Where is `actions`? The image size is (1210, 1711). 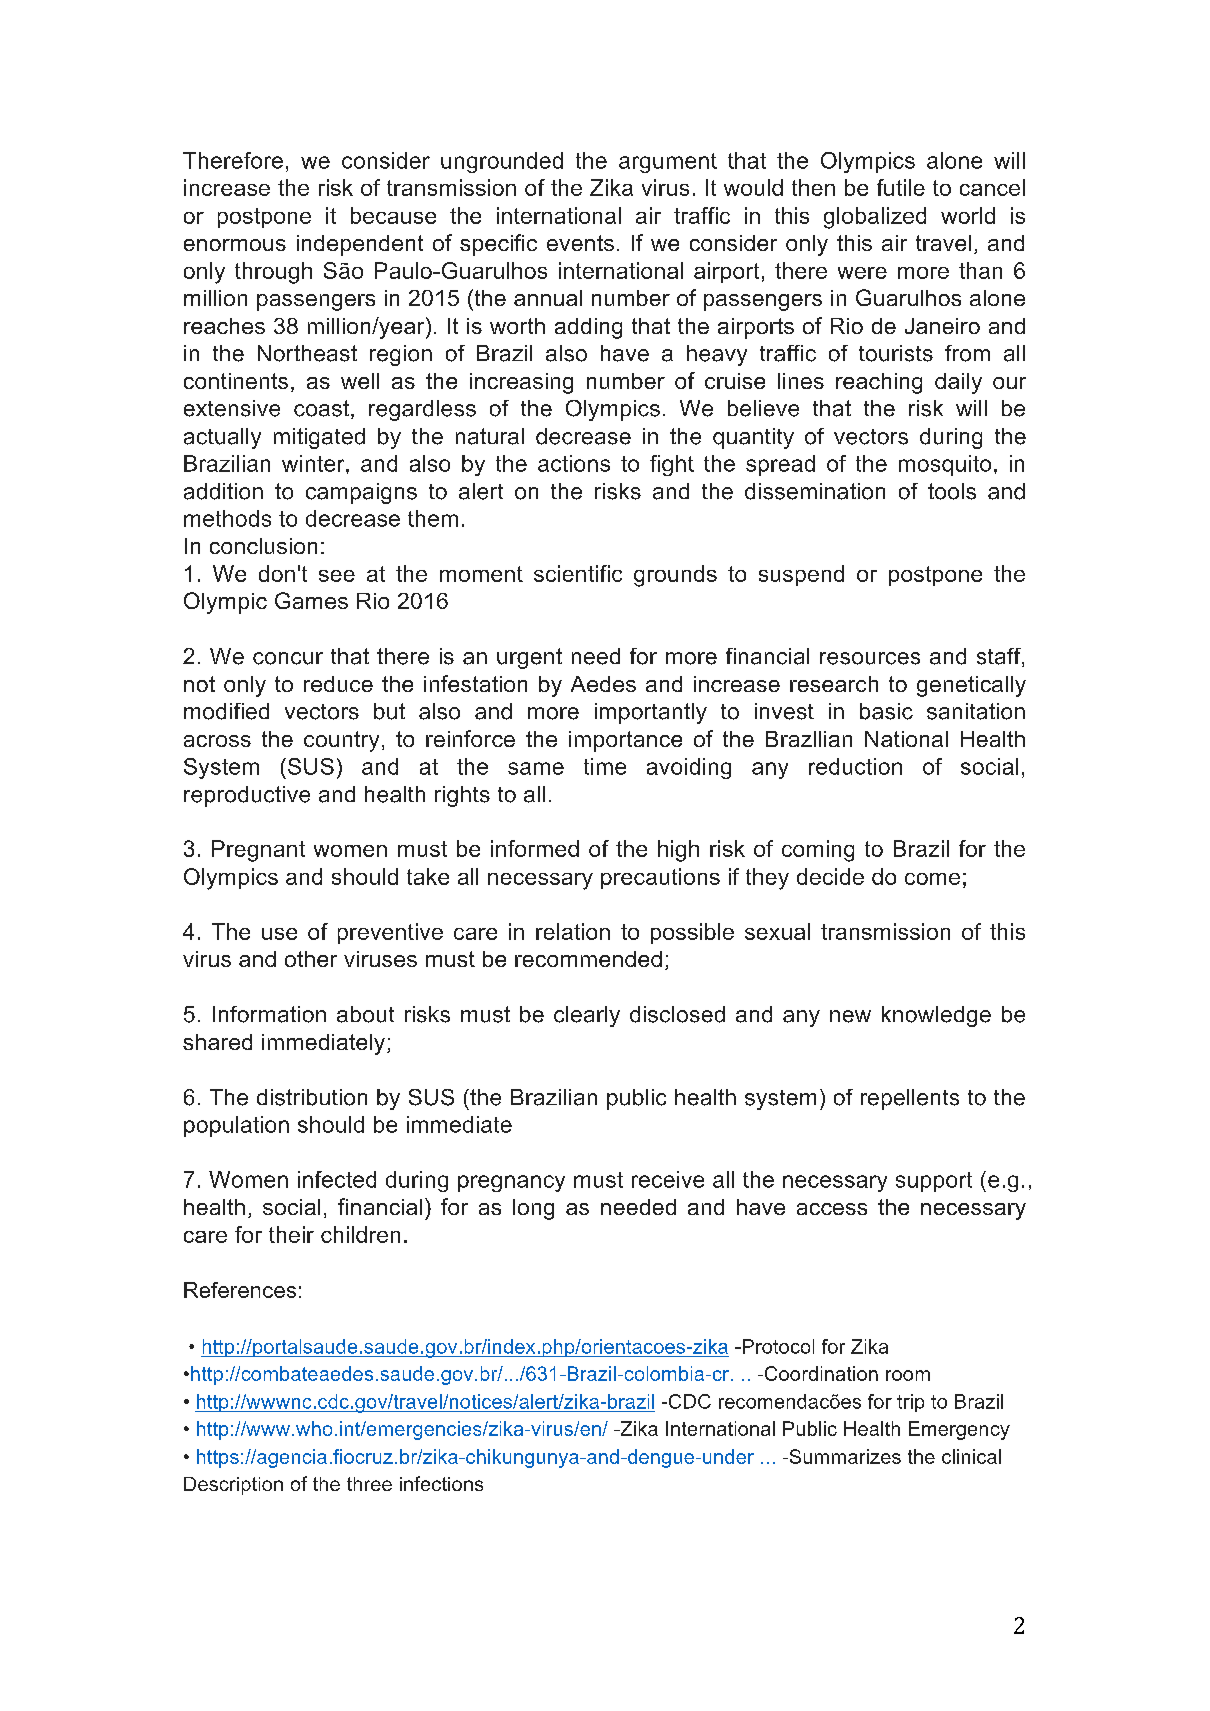 actions is located at coordinates (574, 463).
